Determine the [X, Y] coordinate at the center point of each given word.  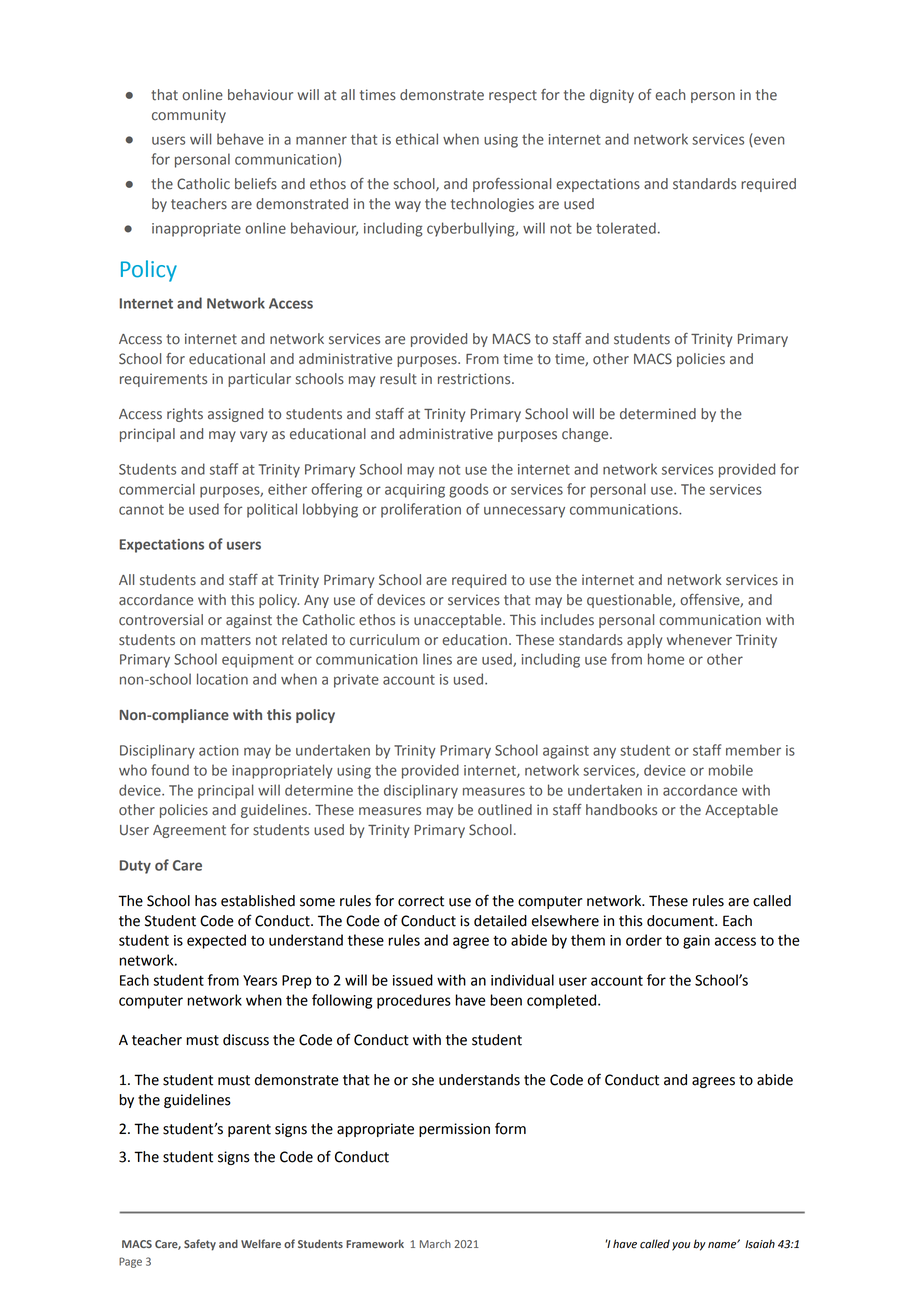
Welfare [261, 1243]
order [644, 940]
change [586, 435]
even [768, 141]
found [170, 770]
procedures [414, 1001]
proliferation [421, 510]
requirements [163, 380]
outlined [505, 810]
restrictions [475, 379]
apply [644, 641]
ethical [417, 139]
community [189, 116]
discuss [246, 1040]
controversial [161, 620]
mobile [731, 770]
